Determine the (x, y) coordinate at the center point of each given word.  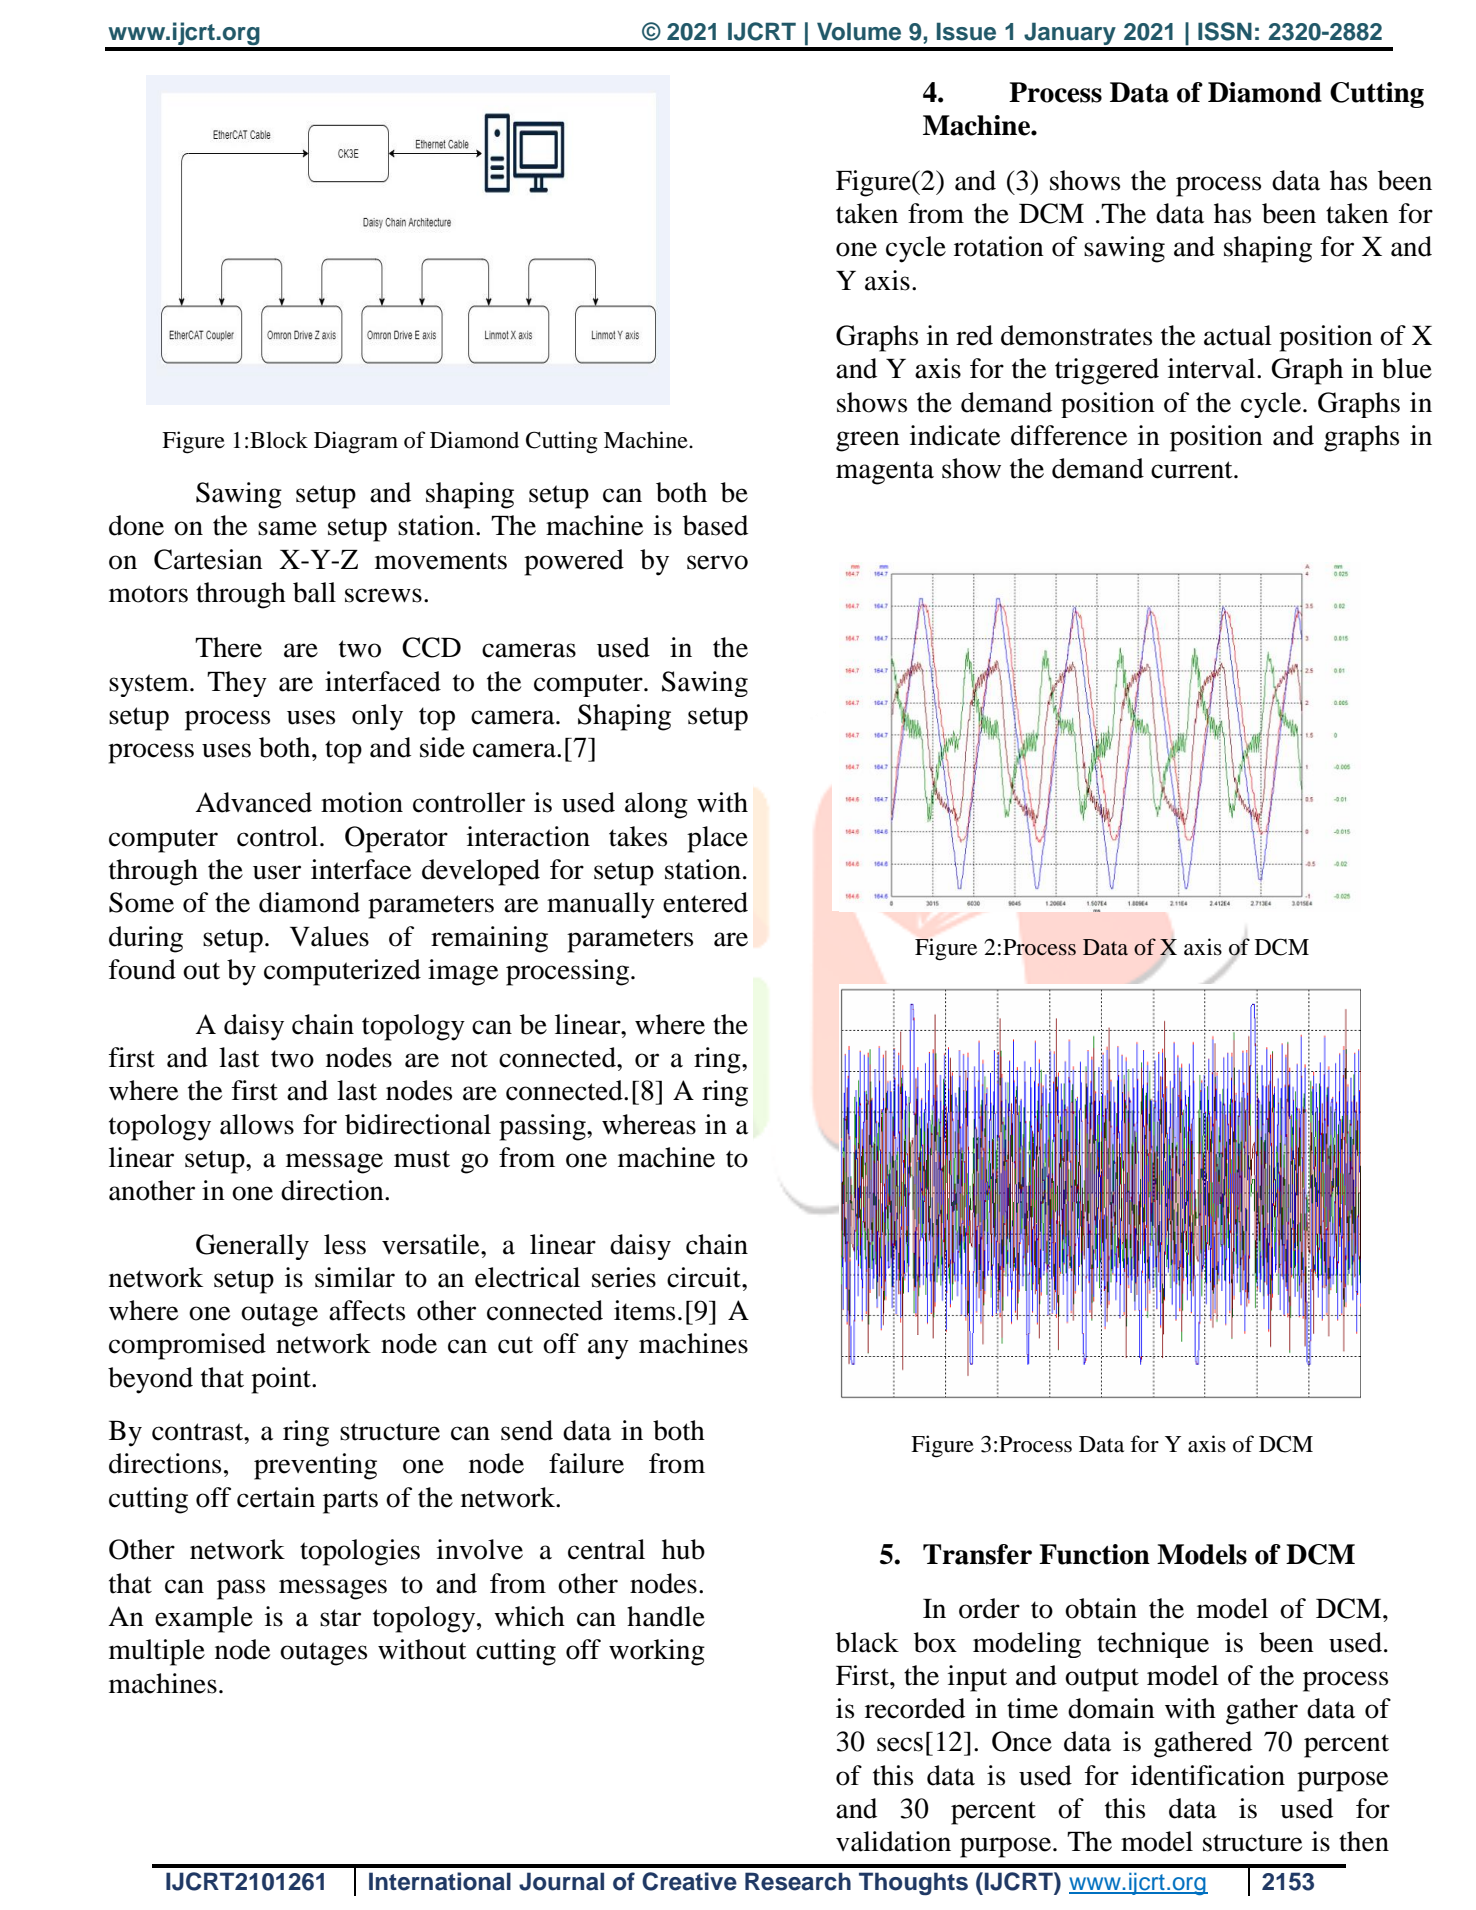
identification (1208, 1775)
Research (798, 1881)
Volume (859, 31)
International (440, 1881)
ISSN (1225, 31)
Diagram (356, 442)
